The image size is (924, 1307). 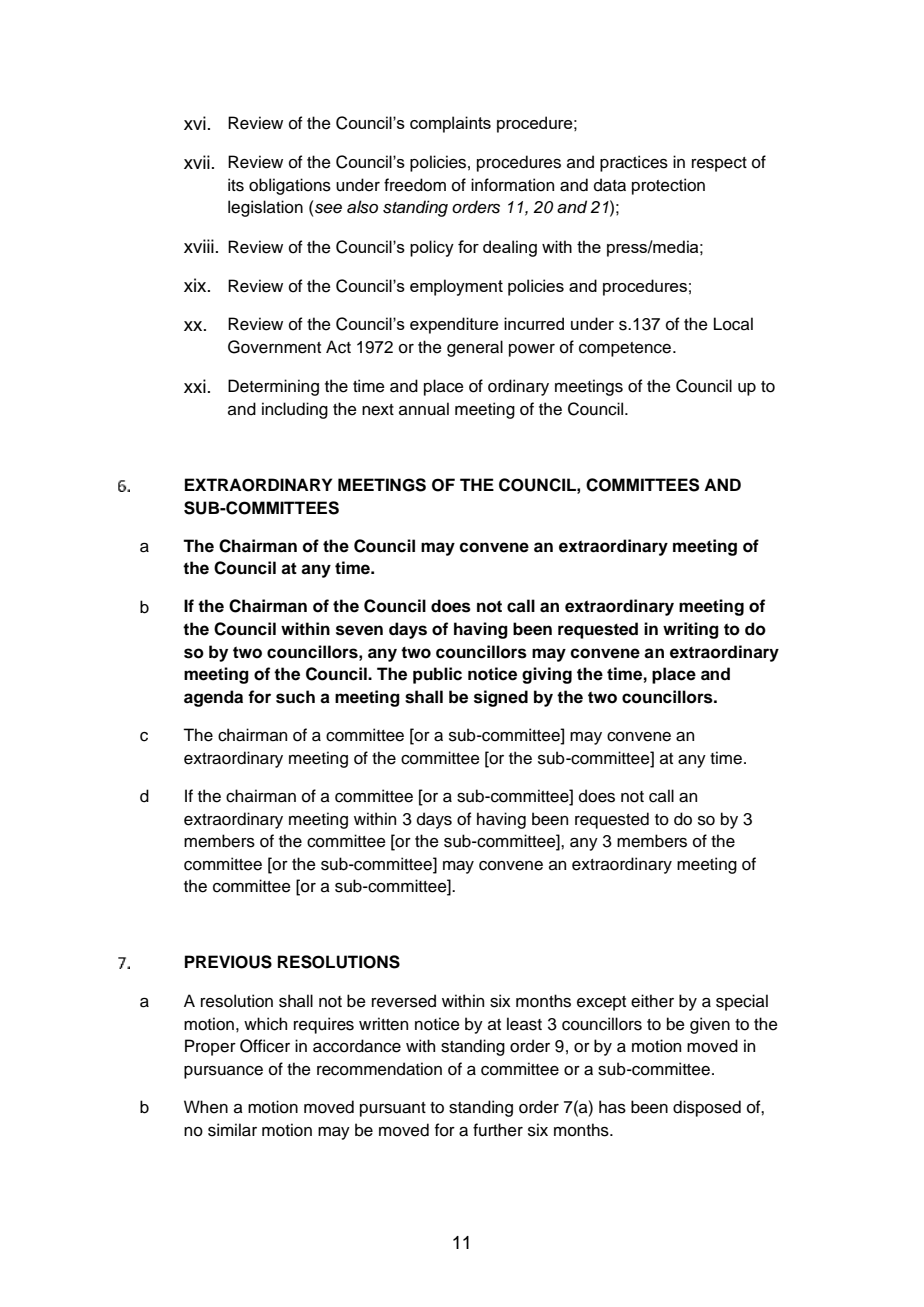 What do you see at coordinates (668, 186) in the screenshot?
I see `protection` at bounding box center [668, 186].
